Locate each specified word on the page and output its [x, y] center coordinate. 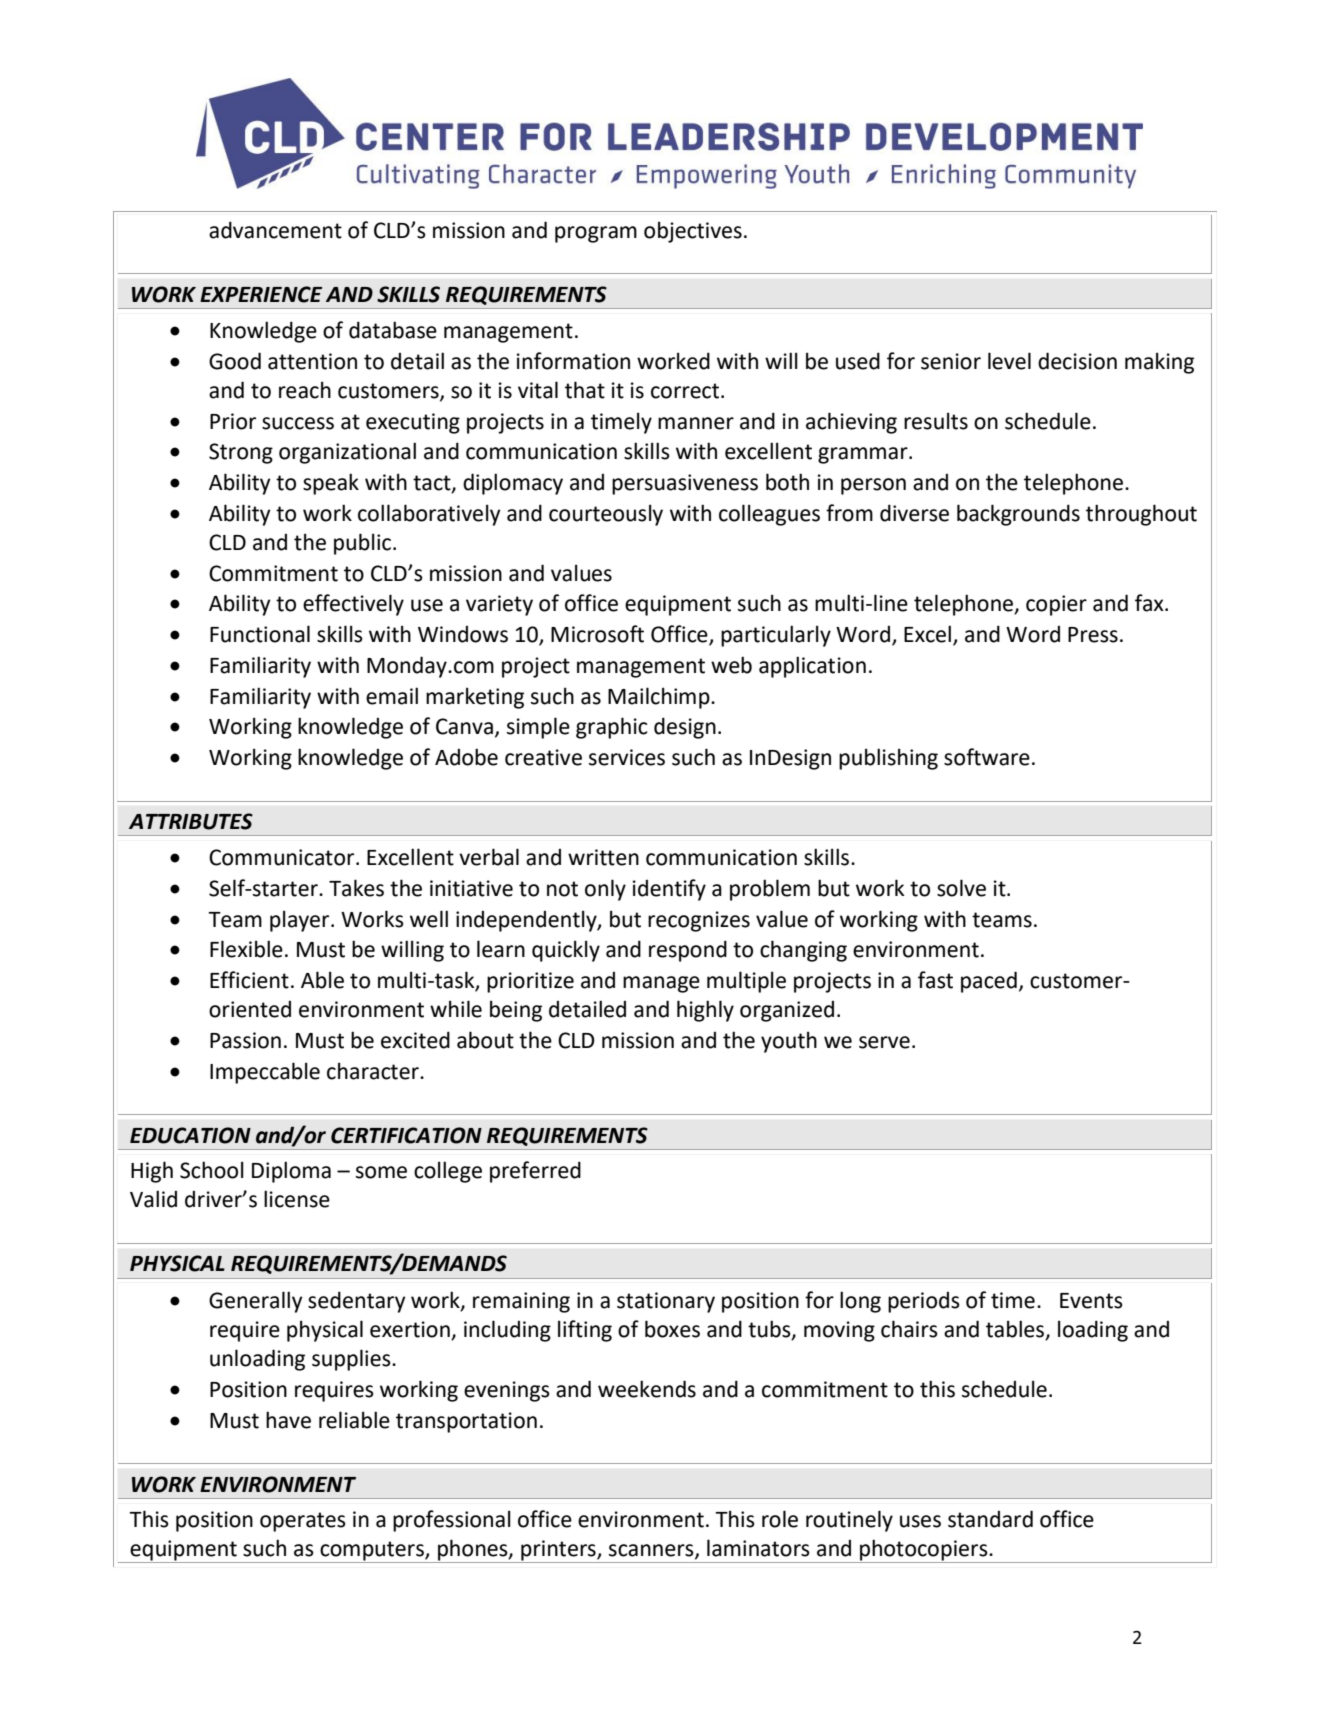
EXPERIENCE [261, 294]
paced [989, 982]
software [987, 757]
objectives [693, 232]
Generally [256, 1302]
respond [688, 951]
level [1009, 361]
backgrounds [1018, 515]
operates [303, 1522]
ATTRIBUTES [191, 821]
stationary [666, 1302]
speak [331, 484]
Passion [245, 1040]
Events [1091, 1301]
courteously [606, 515]
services [627, 757]
